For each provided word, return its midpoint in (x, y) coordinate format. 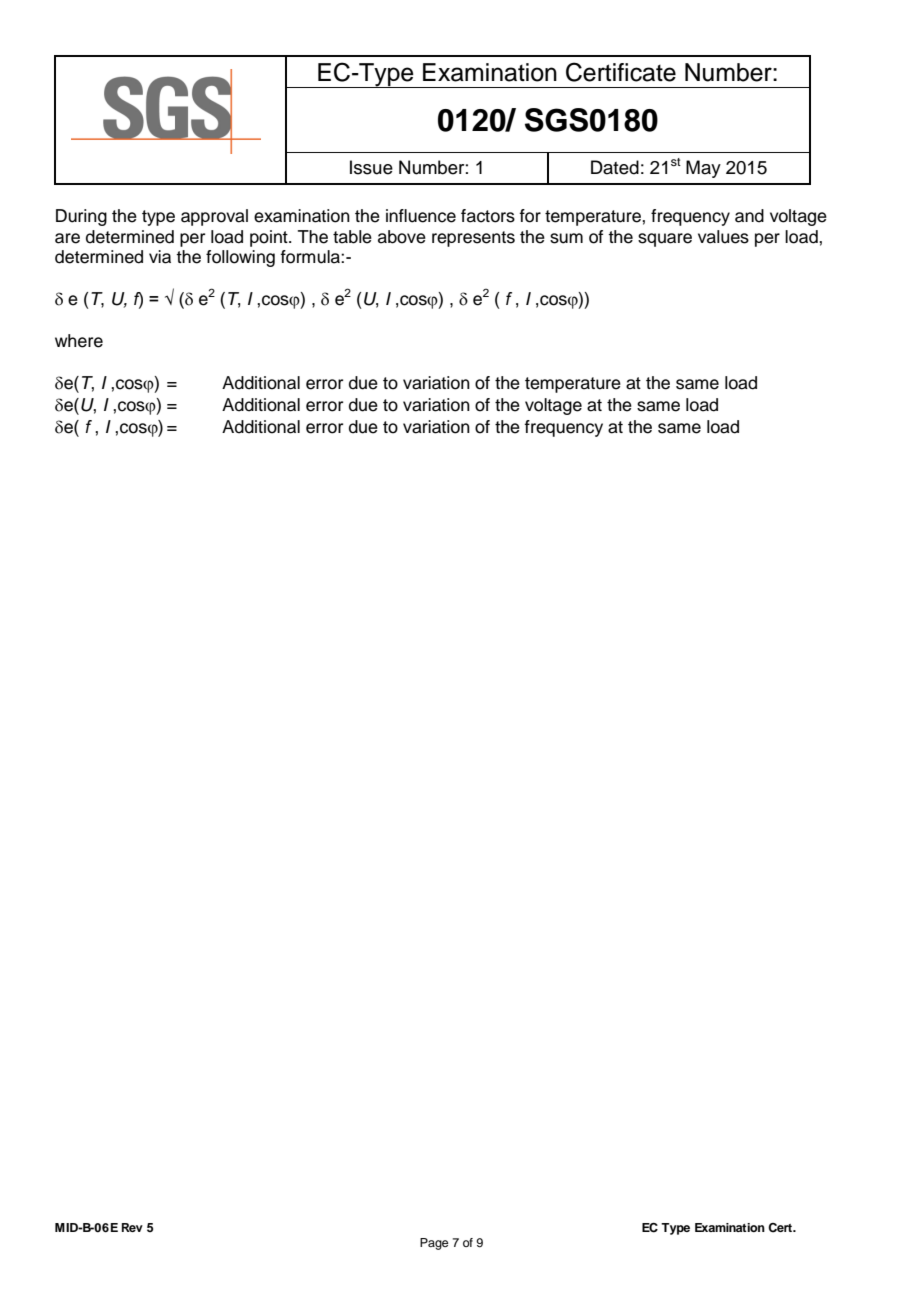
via (160, 257)
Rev (132, 1227)
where (79, 341)
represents (473, 239)
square (665, 240)
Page (434, 1244)
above (402, 237)
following (240, 258)
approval (214, 217)
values (723, 237)
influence (421, 216)
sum (566, 238)
